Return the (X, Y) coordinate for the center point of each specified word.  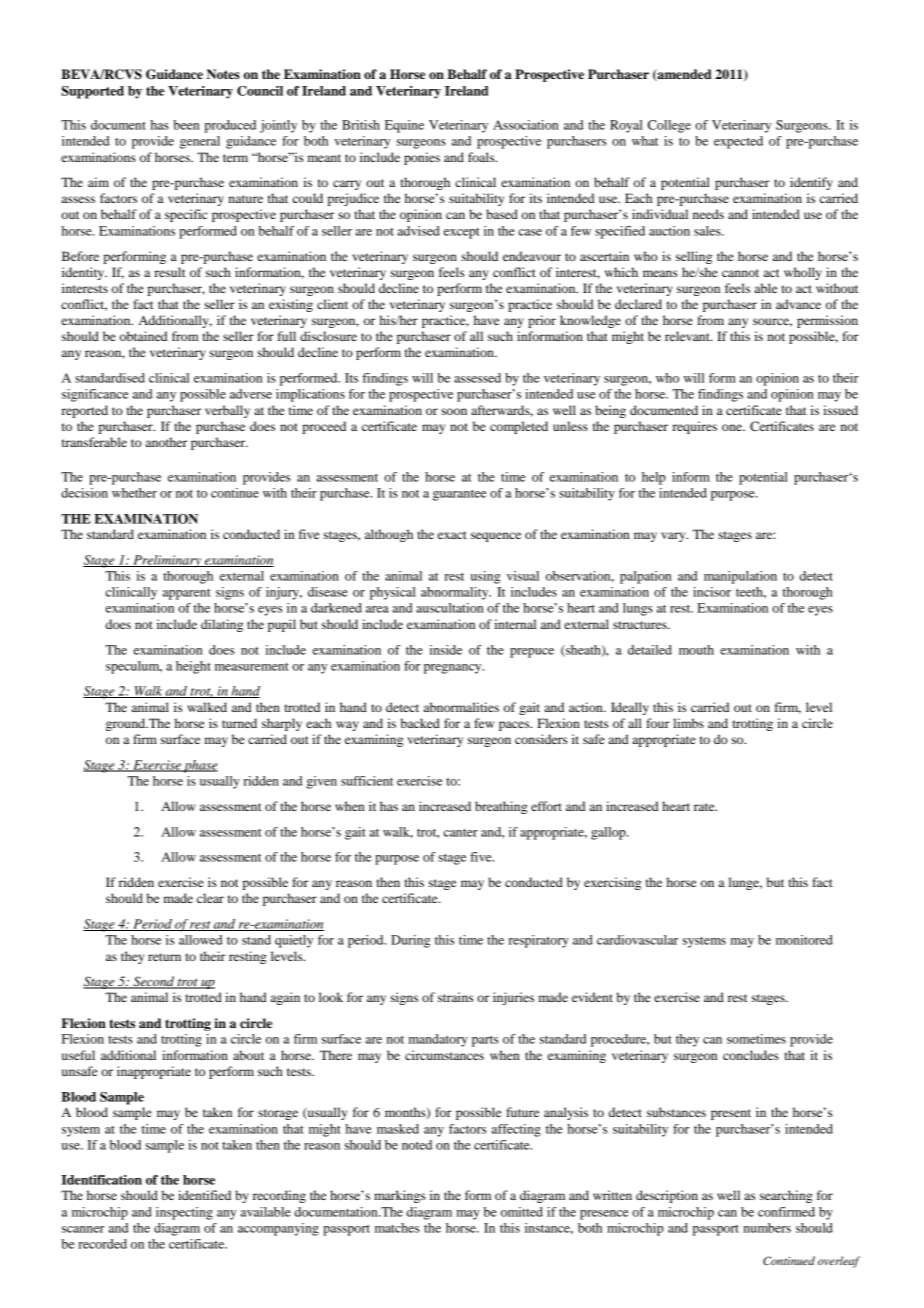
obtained (144, 336)
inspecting (184, 1213)
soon (454, 411)
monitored (804, 940)
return (164, 957)
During (410, 941)
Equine (404, 126)
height (193, 667)
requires (695, 427)
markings (399, 1196)
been (186, 125)
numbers (767, 1228)
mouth (696, 650)
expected (738, 142)
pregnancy (454, 669)
